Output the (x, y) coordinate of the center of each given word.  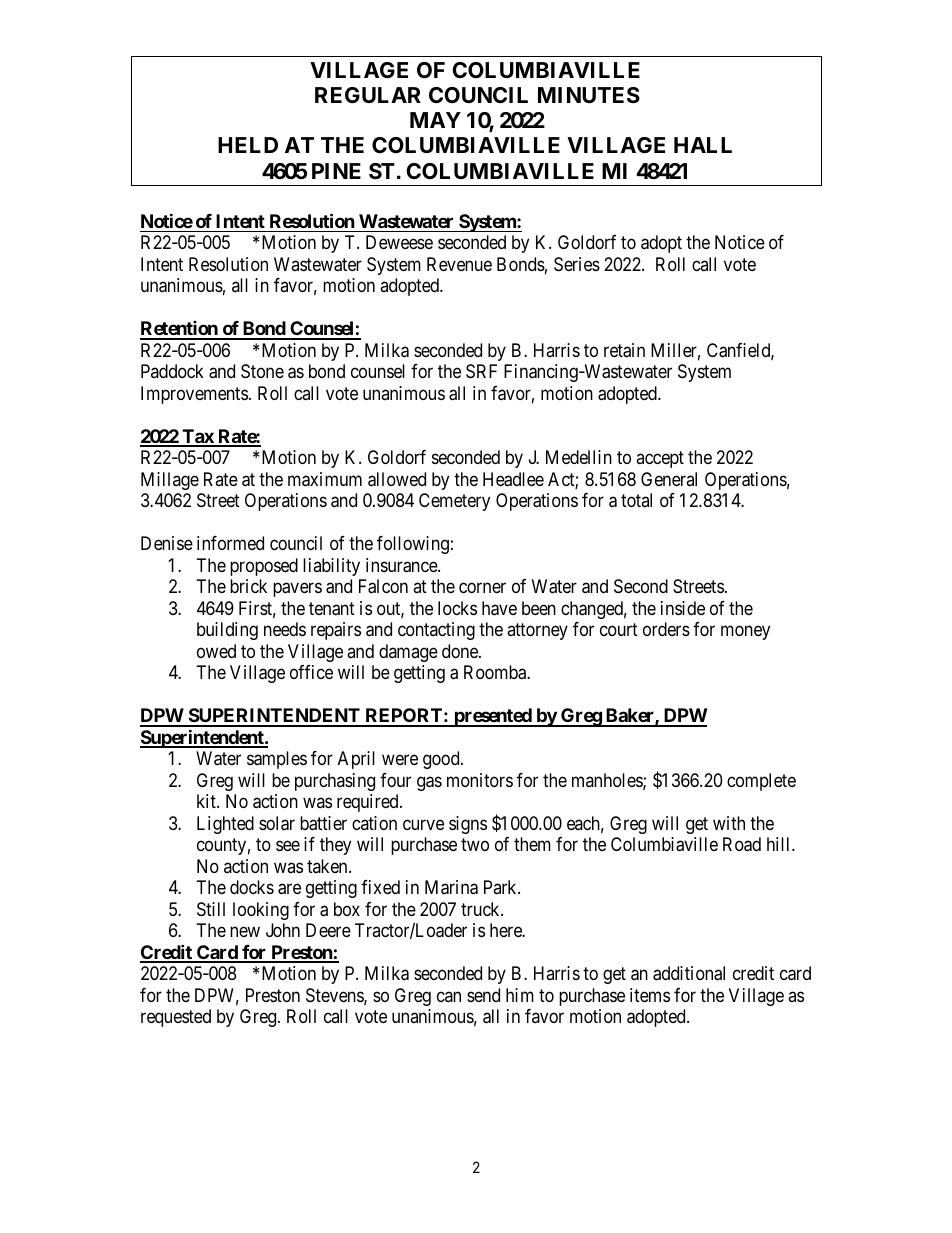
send (483, 995)
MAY (435, 120)
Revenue (459, 264)
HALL (703, 145)
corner (482, 588)
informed (230, 543)
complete (761, 782)
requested (176, 1018)
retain (624, 350)
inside (683, 608)
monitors (480, 780)
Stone (262, 371)
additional (689, 973)
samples (277, 760)
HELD (248, 145)
